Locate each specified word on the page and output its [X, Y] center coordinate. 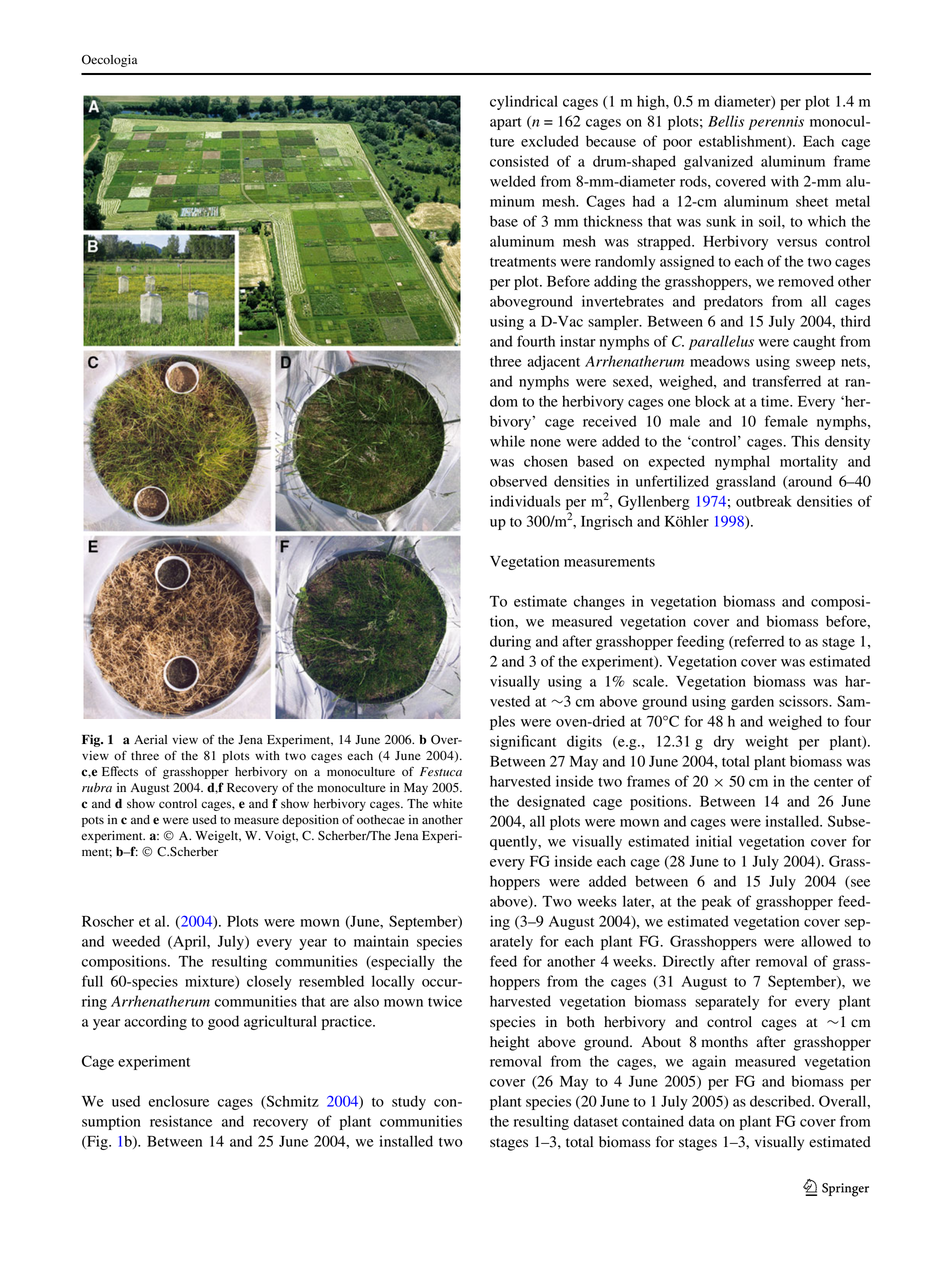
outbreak [764, 501]
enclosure [179, 1101]
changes [599, 602]
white [447, 803]
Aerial [150, 739]
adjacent [553, 362]
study [409, 1102]
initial [714, 841]
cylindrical [524, 102]
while [507, 441]
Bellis [726, 121]
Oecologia [109, 61]
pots [93, 822]
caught [814, 342]
